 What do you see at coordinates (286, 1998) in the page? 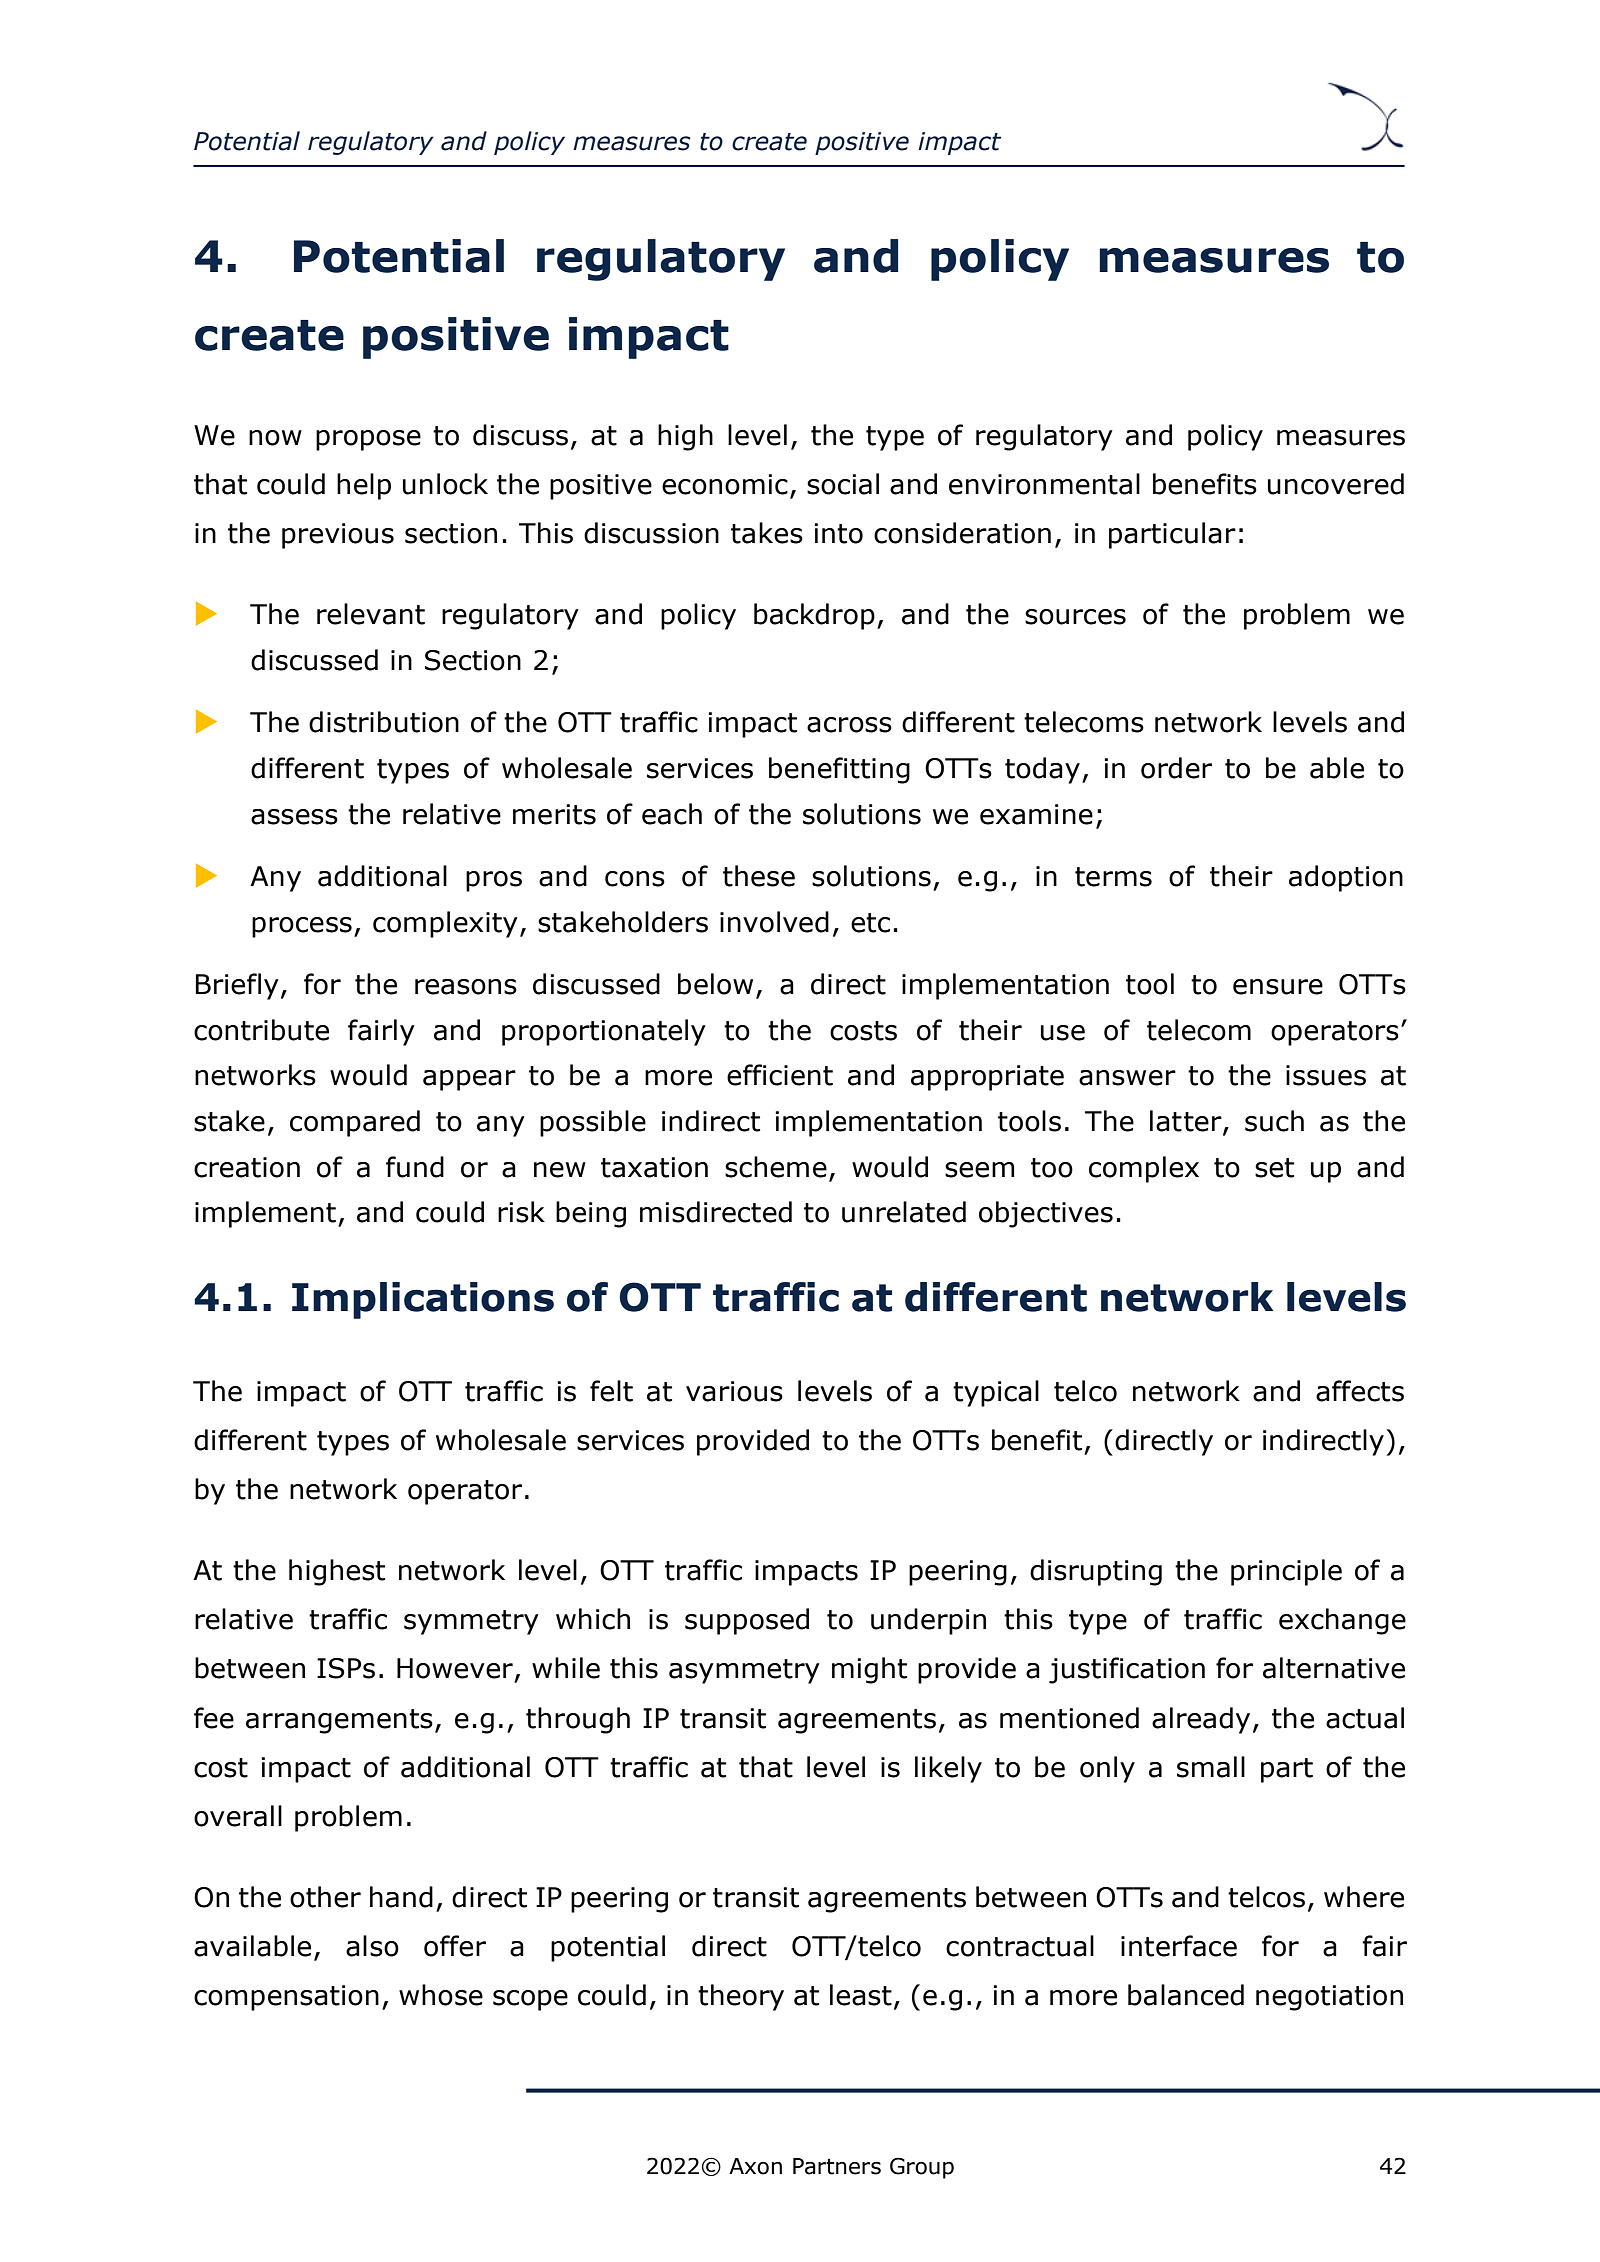
I see `compensation` at bounding box center [286, 1998].
